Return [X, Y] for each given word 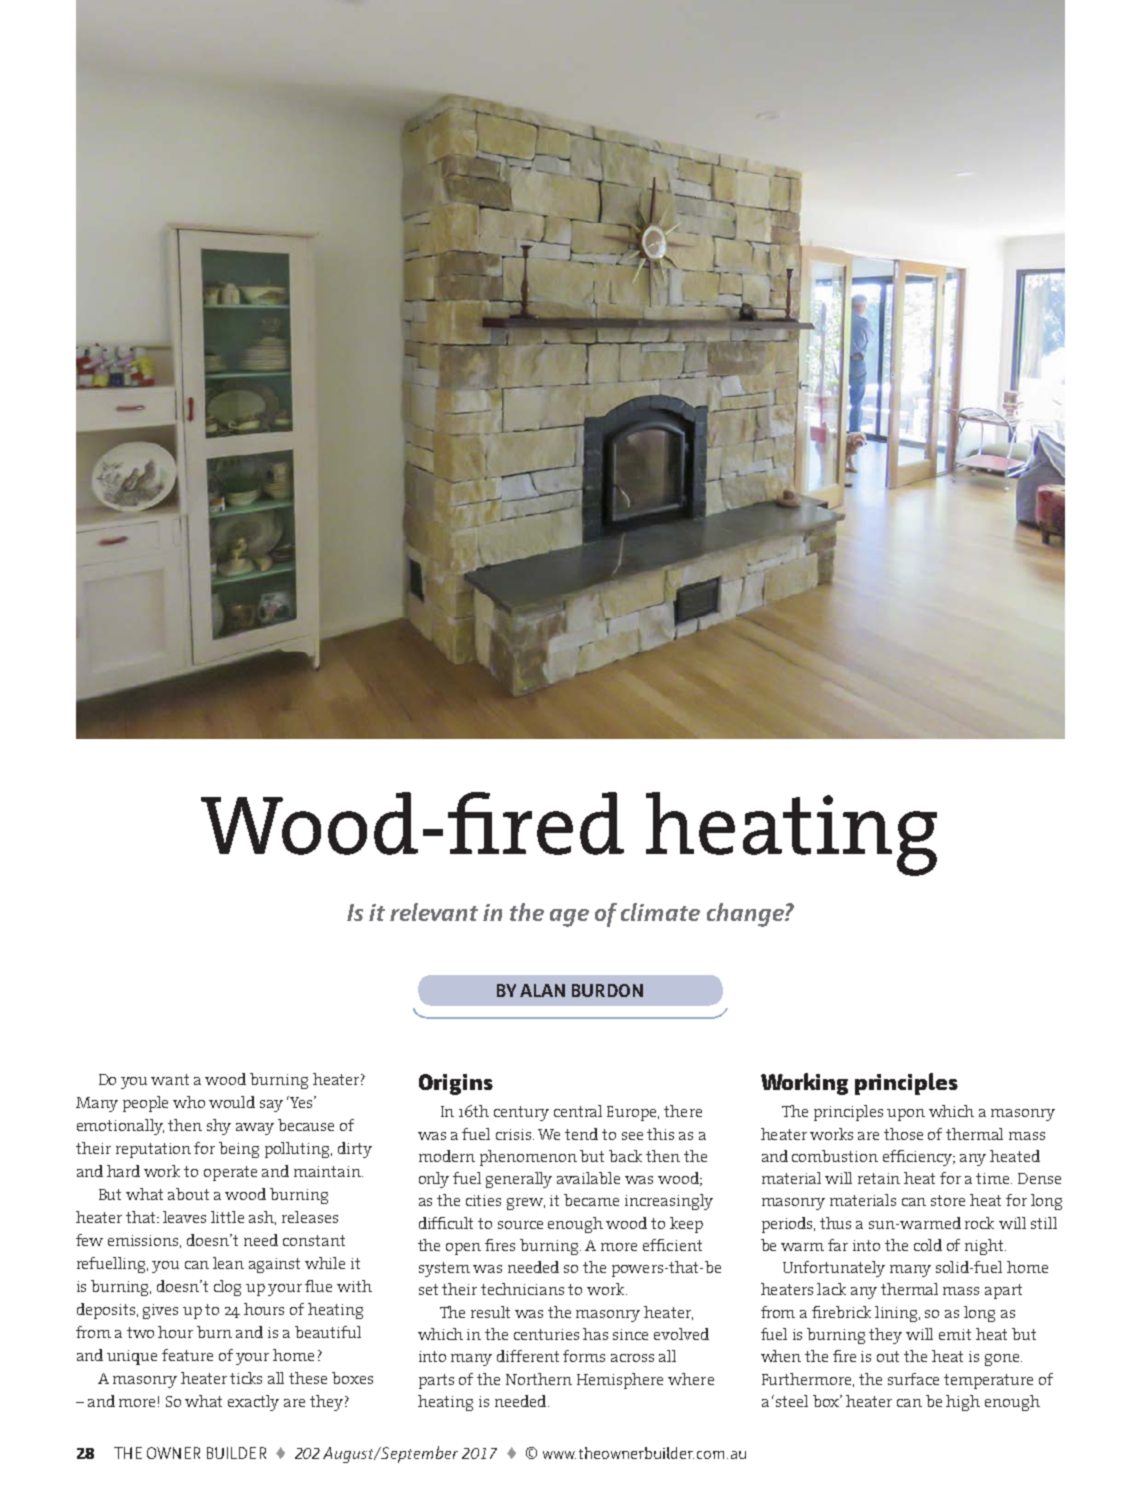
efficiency [919, 1158]
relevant [434, 912]
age [569, 918]
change [746, 915]
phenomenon [528, 1158]
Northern [539, 1379]
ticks [246, 1378]
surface [913, 1379]
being [239, 1150]
